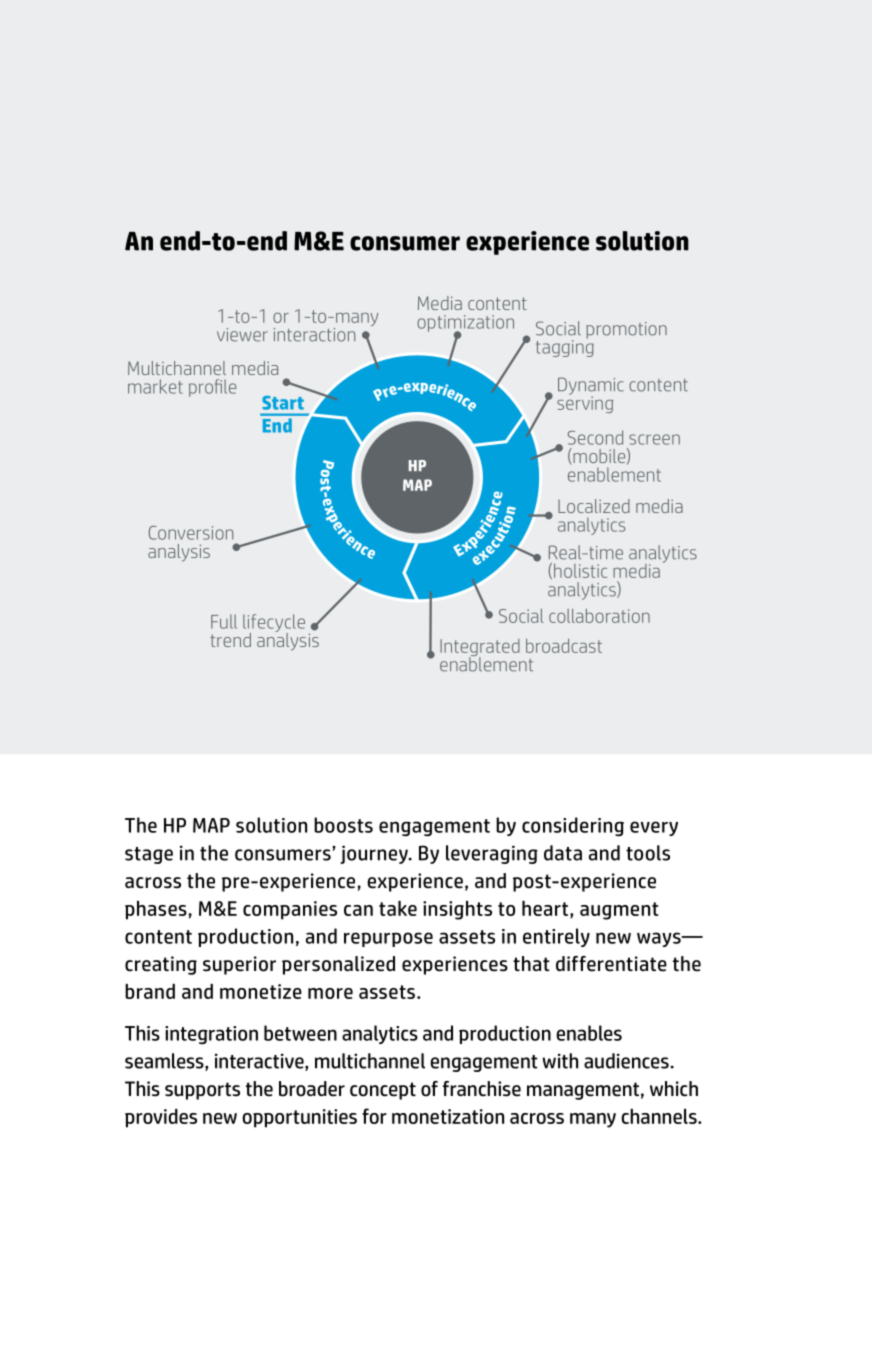  Describe the element at coordinates (383, 1091) in the page. I see `concept` at that location.
